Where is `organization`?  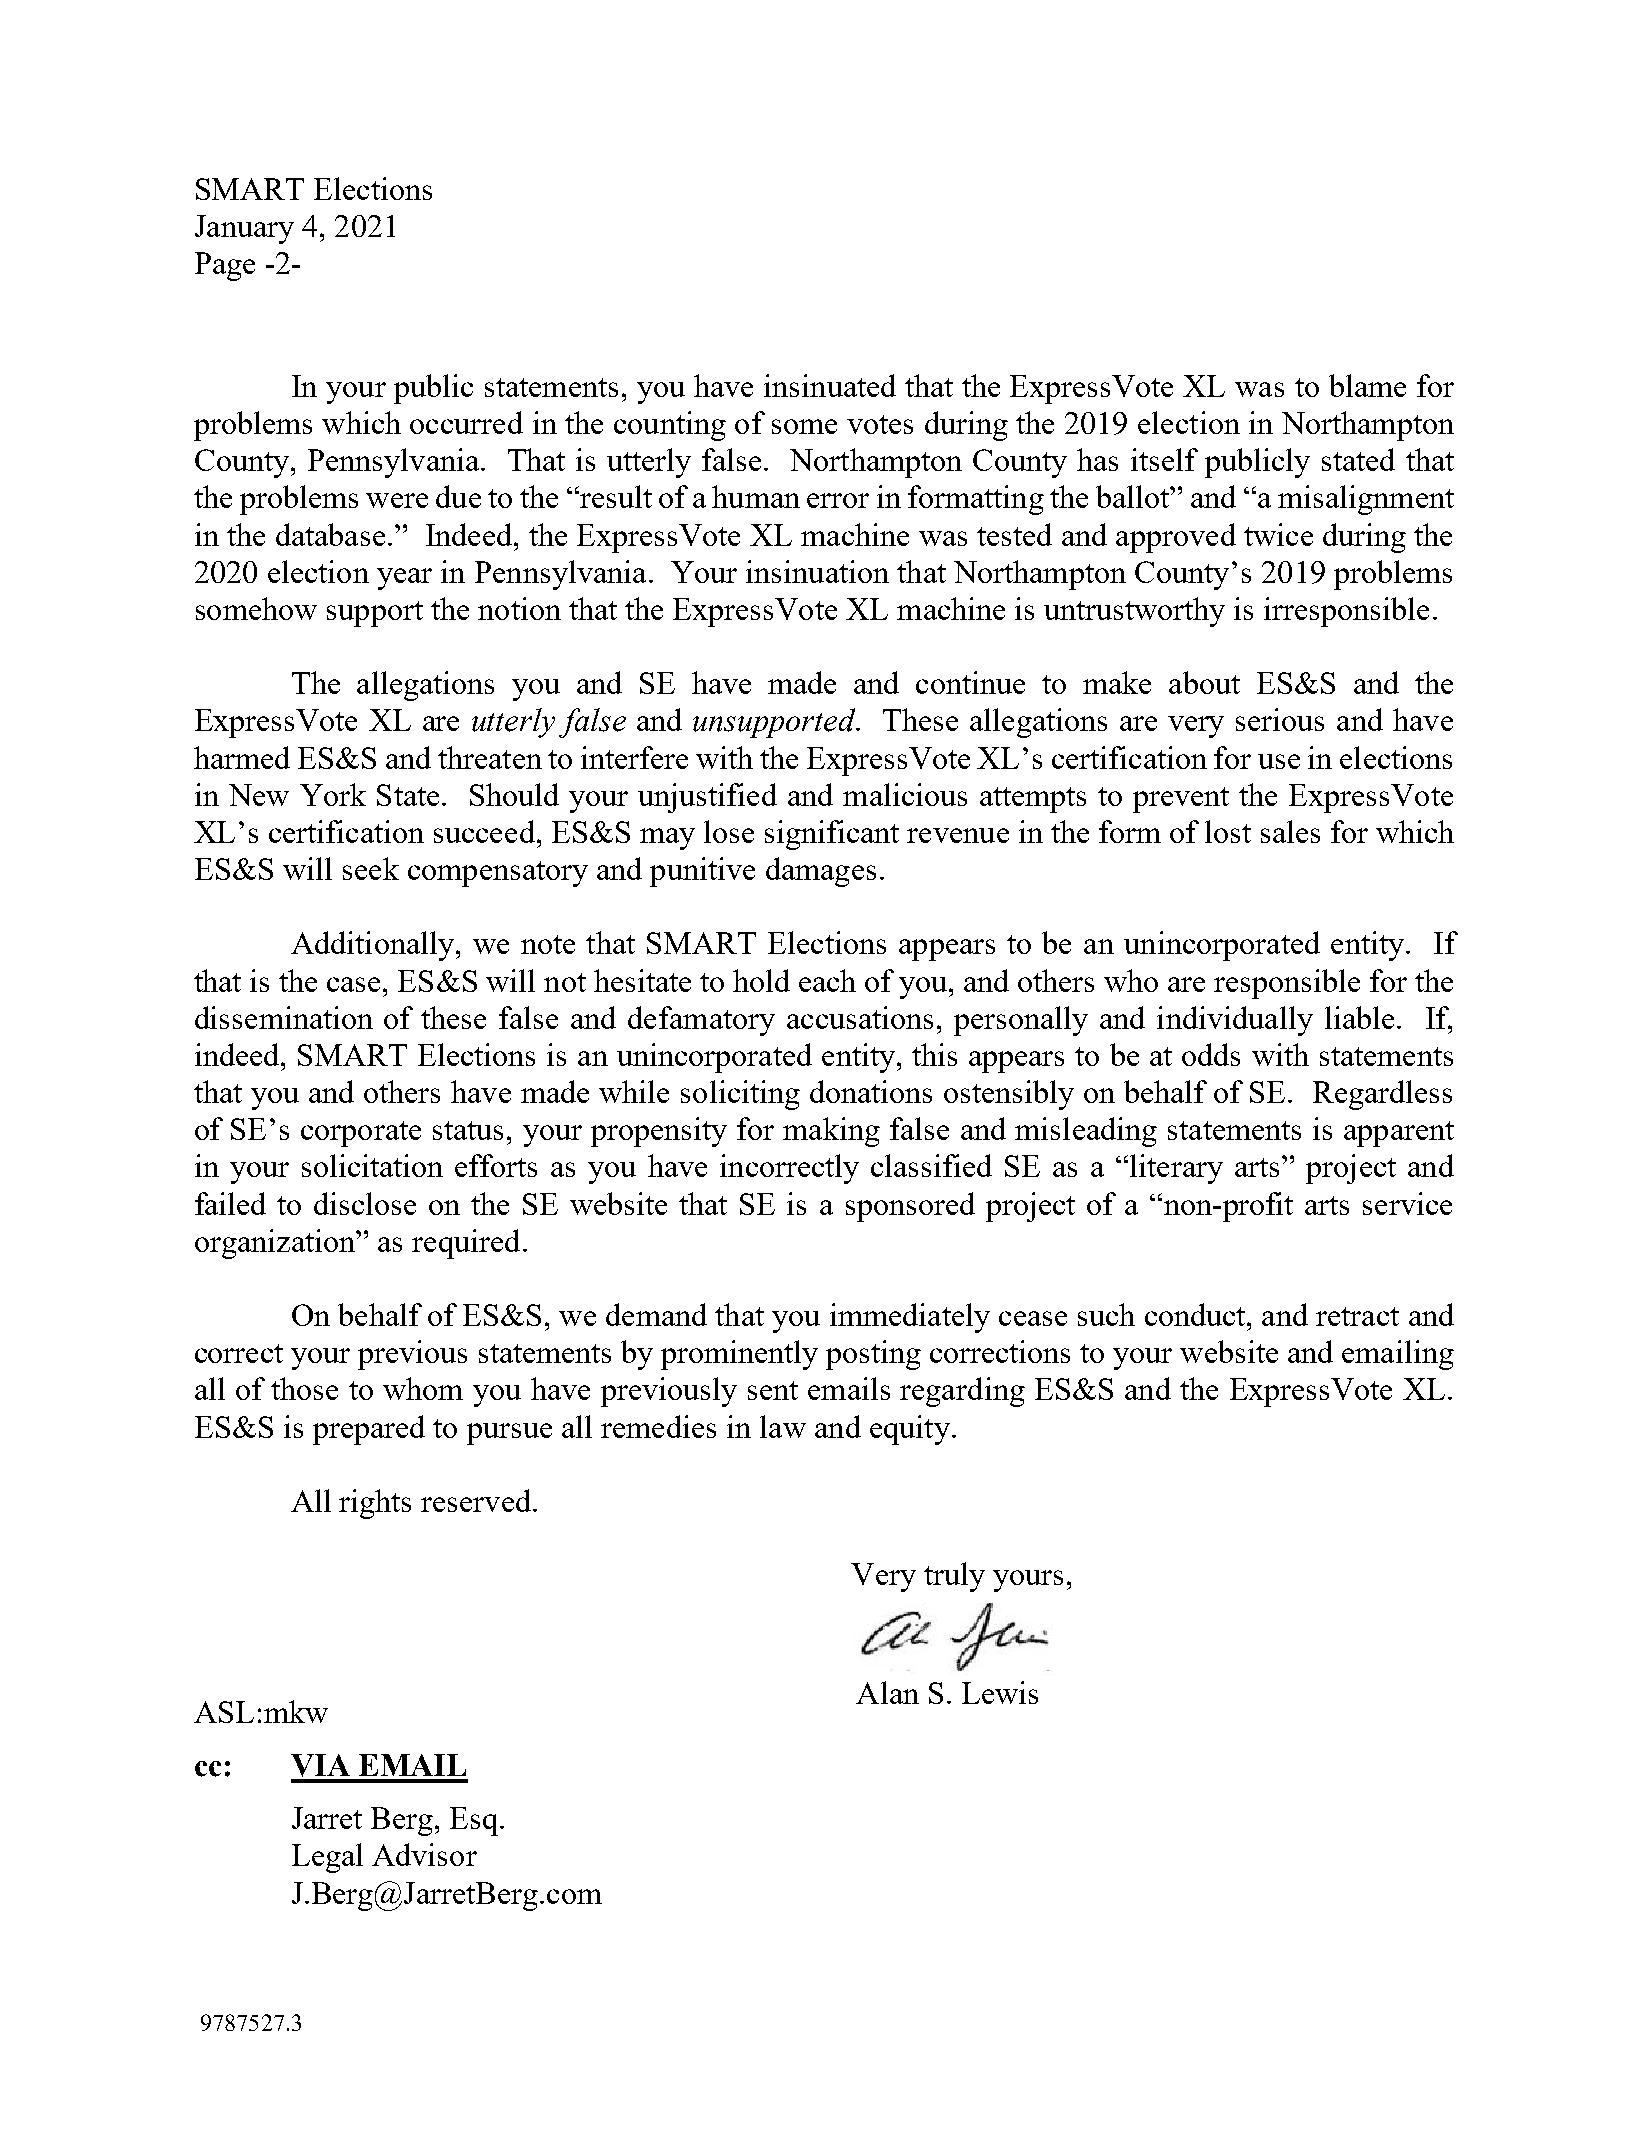 organization is located at coordinates (276, 1244).
